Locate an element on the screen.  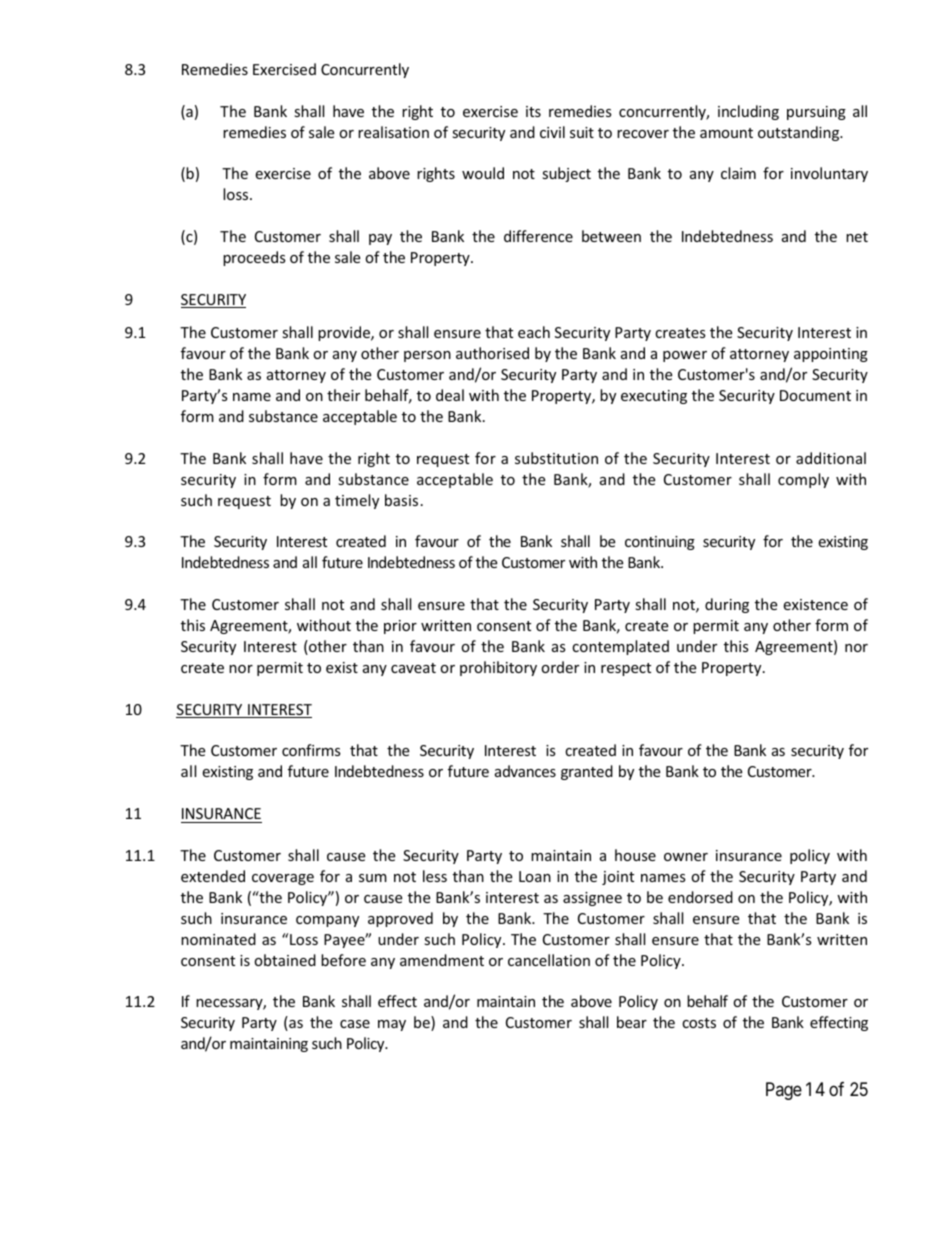
prior is located at coordinates (400, 627).
